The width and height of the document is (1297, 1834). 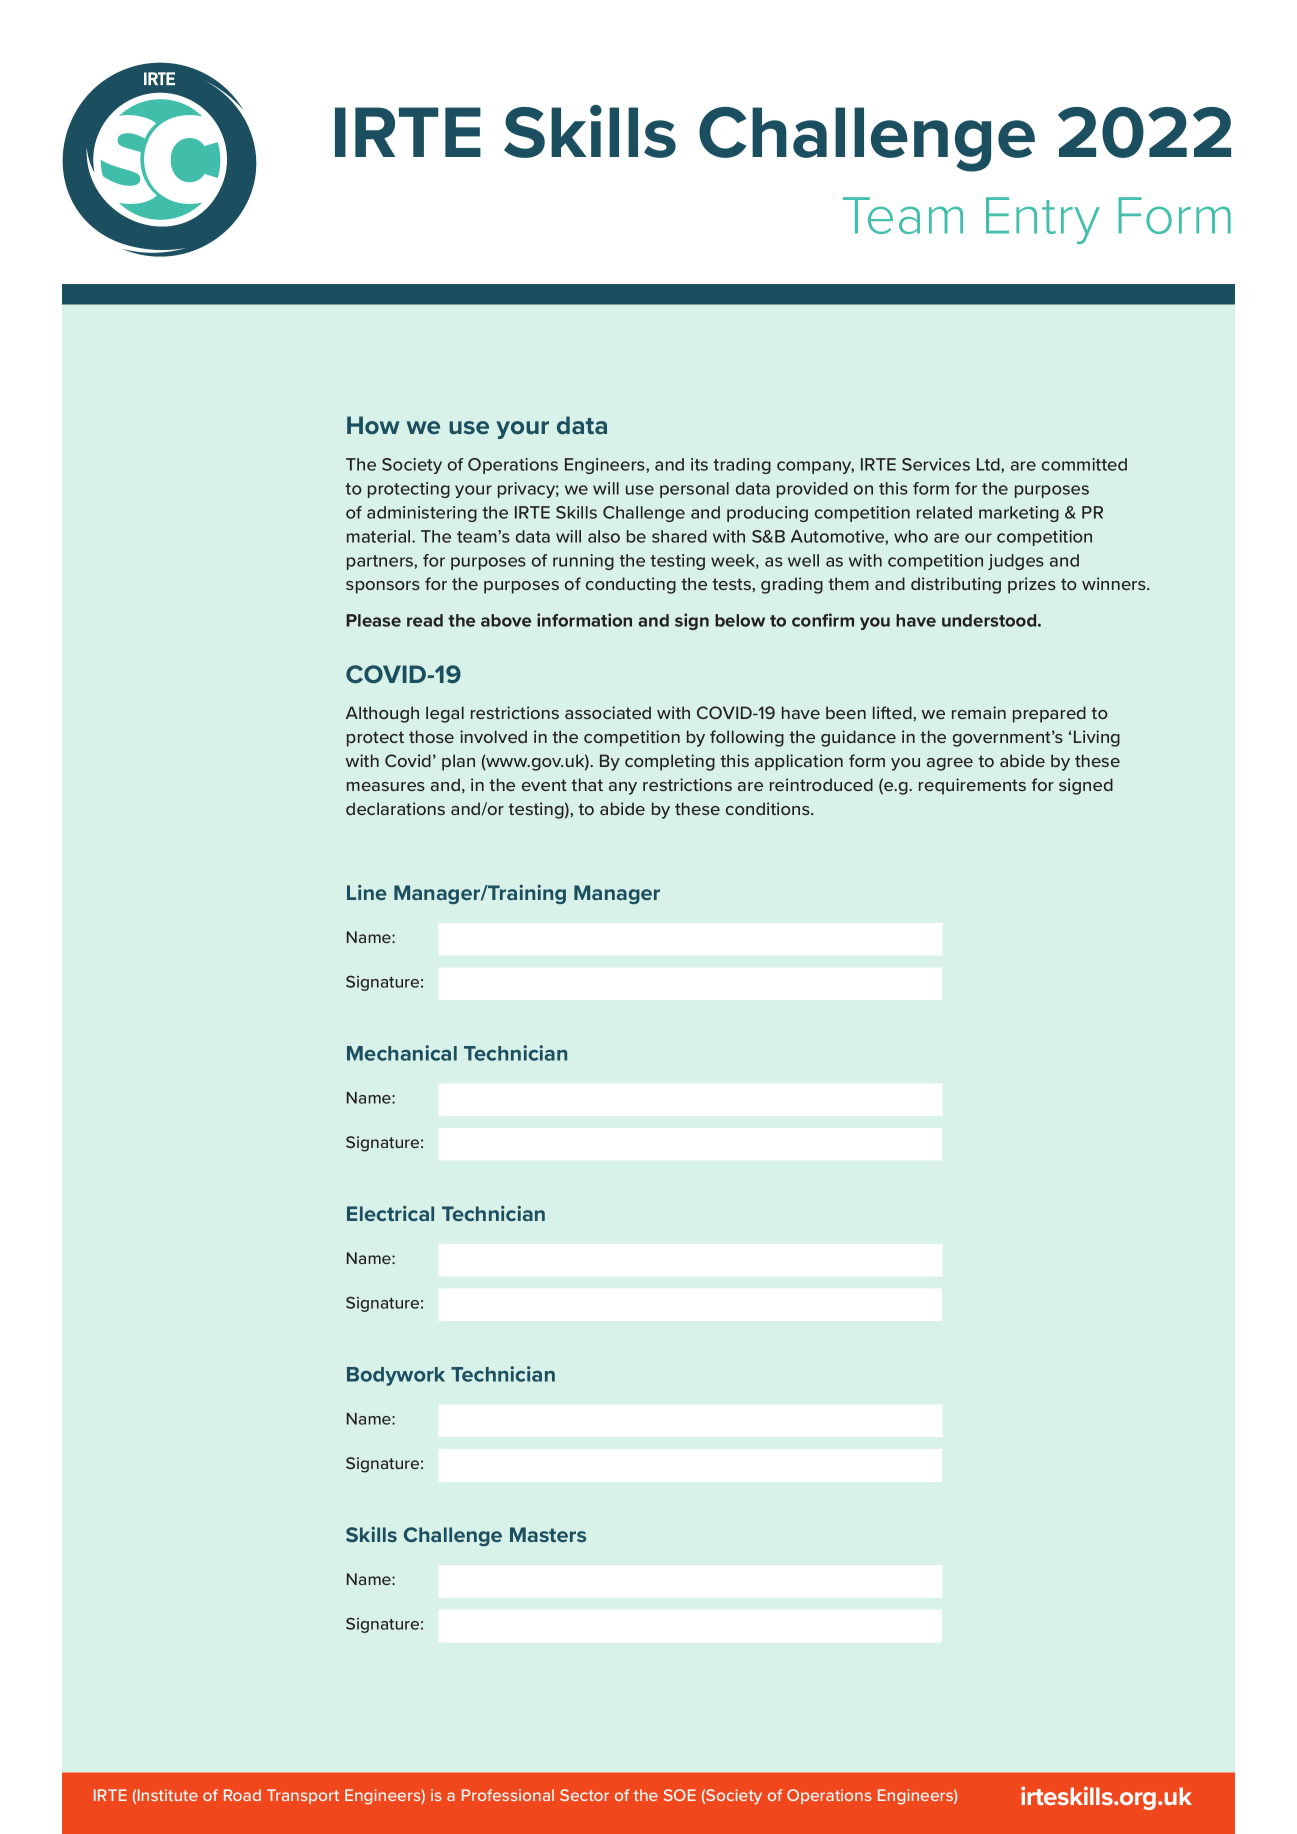 I want to click on requirements, so click(x=972, y=786).
